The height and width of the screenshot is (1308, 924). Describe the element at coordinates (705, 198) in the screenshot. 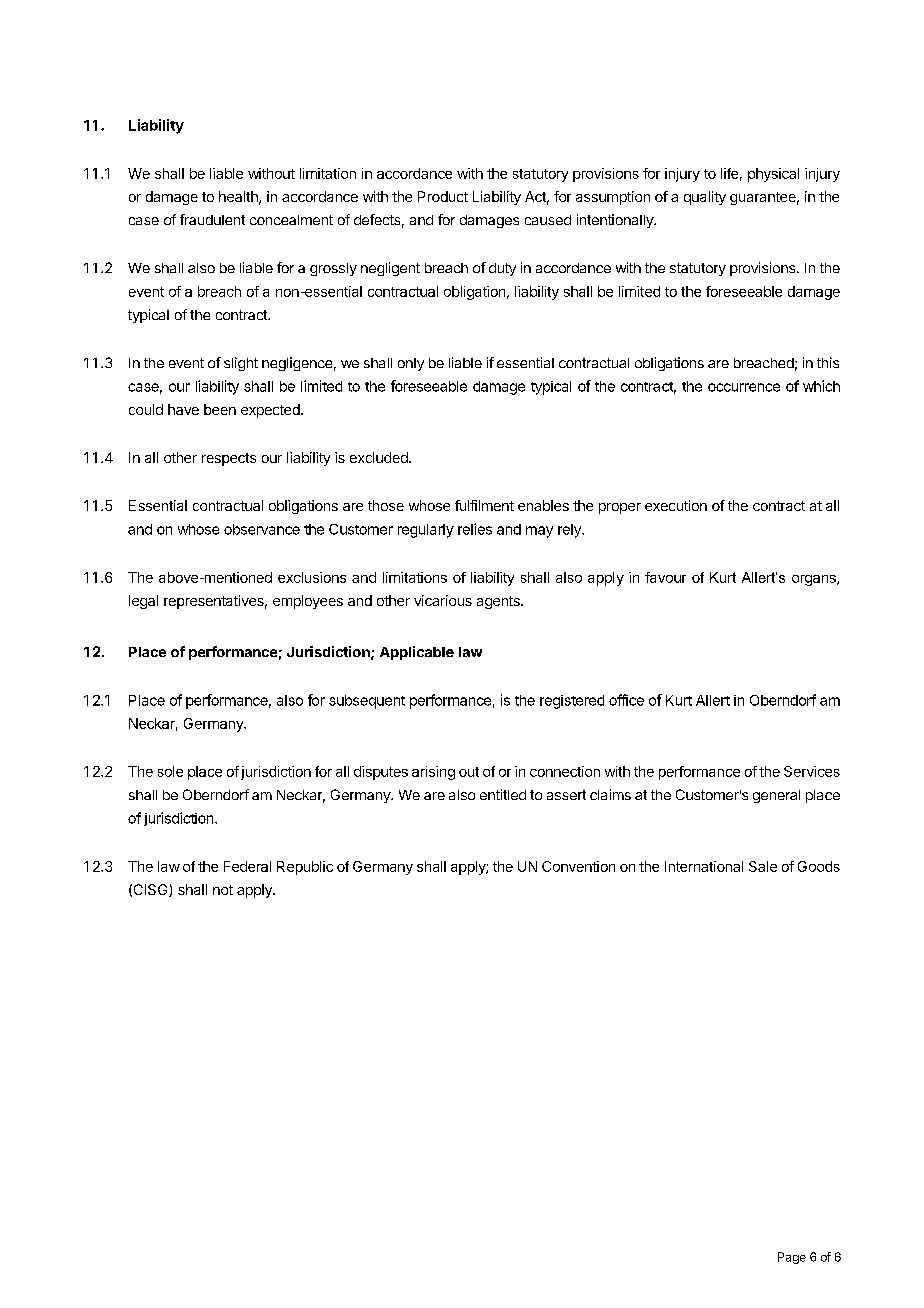

I see `quality` at that location.
